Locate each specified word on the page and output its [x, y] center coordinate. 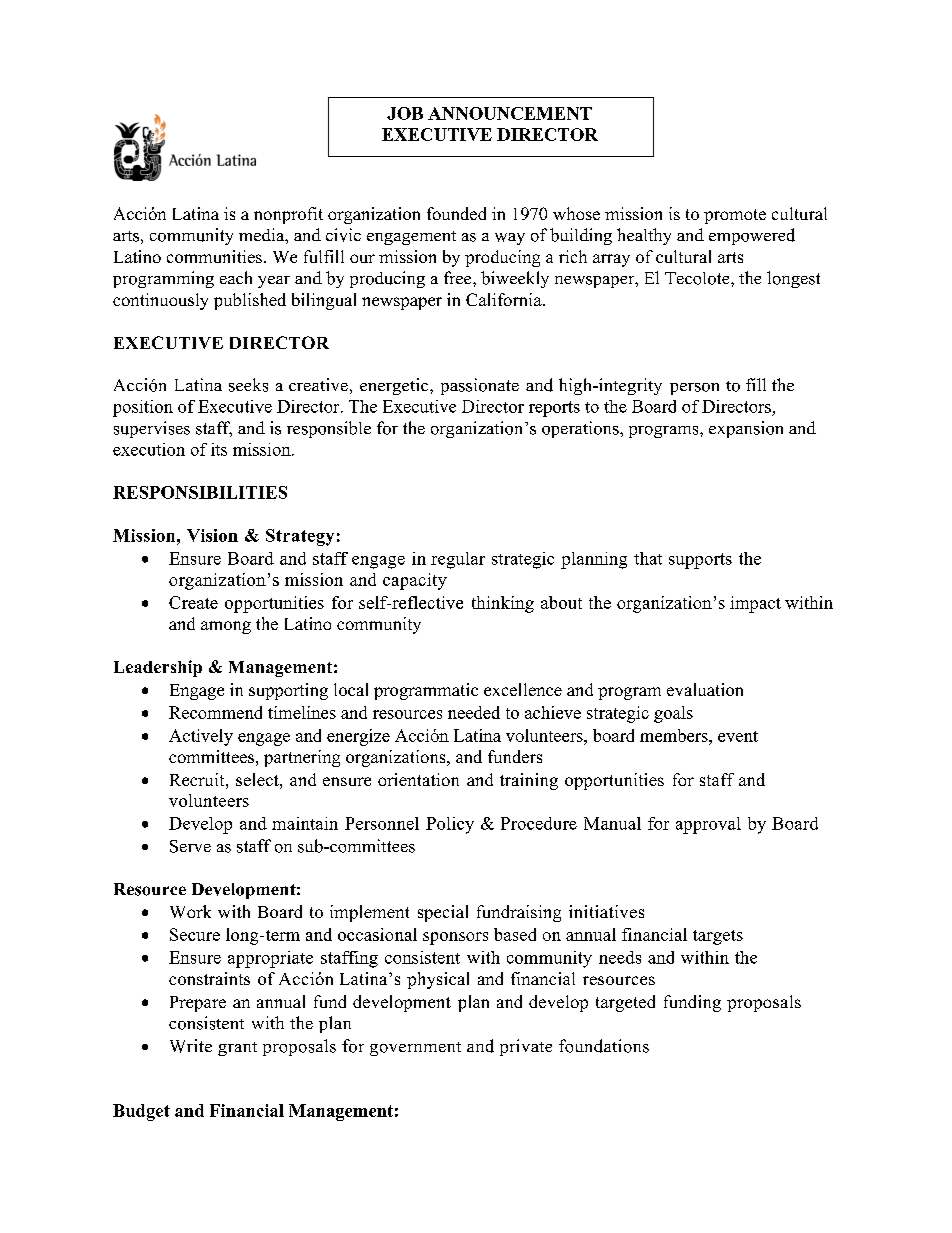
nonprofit [288, 215]
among [226, 627]
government [415, 1049]
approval [708, 825]
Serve [190, 846]
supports [700, 561]
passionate [480, 386]
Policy [450, 825]
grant [237, 1049]
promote [735, 216]
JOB [405, 113]
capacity [415, 581]
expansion [746, 429]
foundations [604, 1046]
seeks [248, 385]
